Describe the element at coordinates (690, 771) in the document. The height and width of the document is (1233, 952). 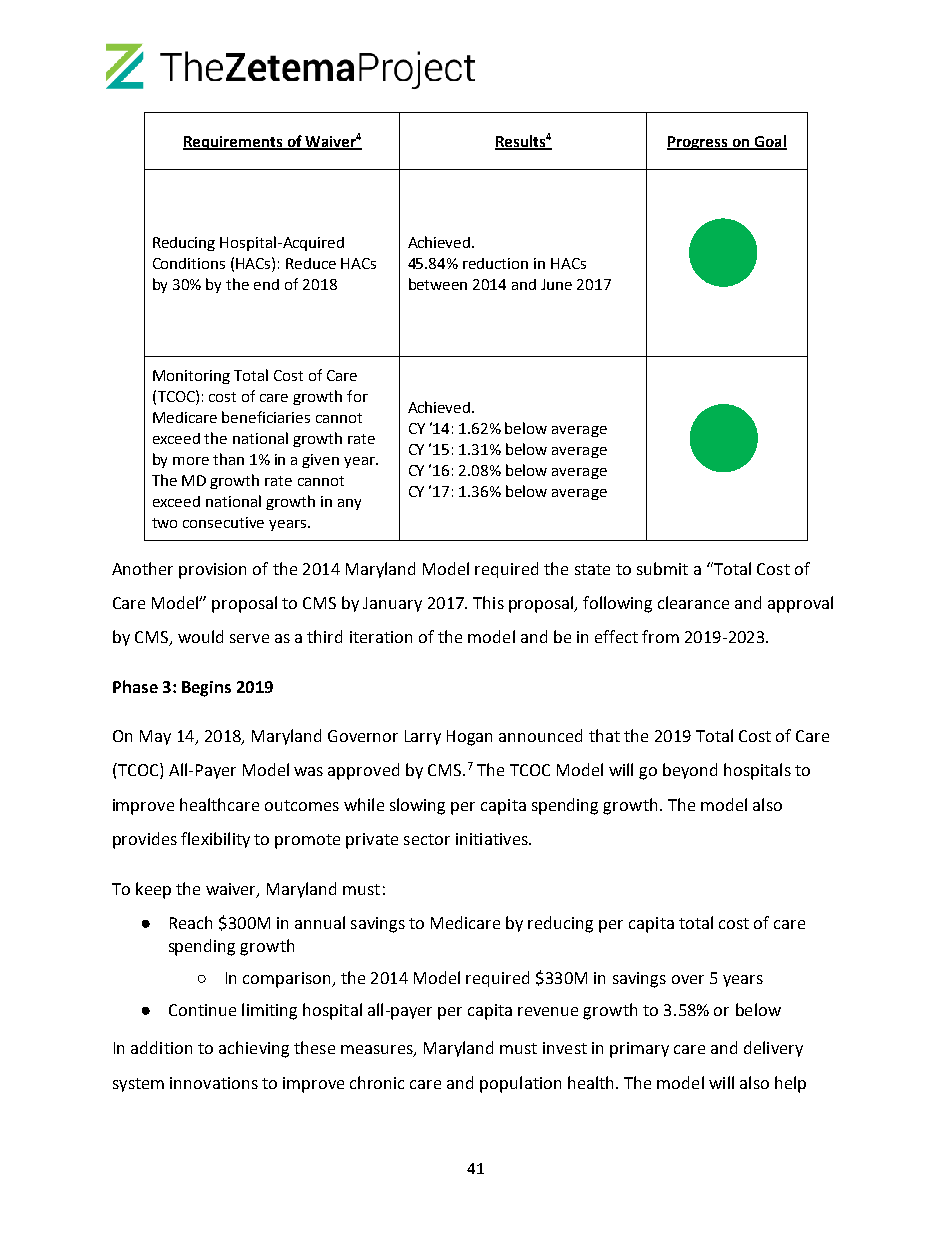
I see `beyond` at that location.
